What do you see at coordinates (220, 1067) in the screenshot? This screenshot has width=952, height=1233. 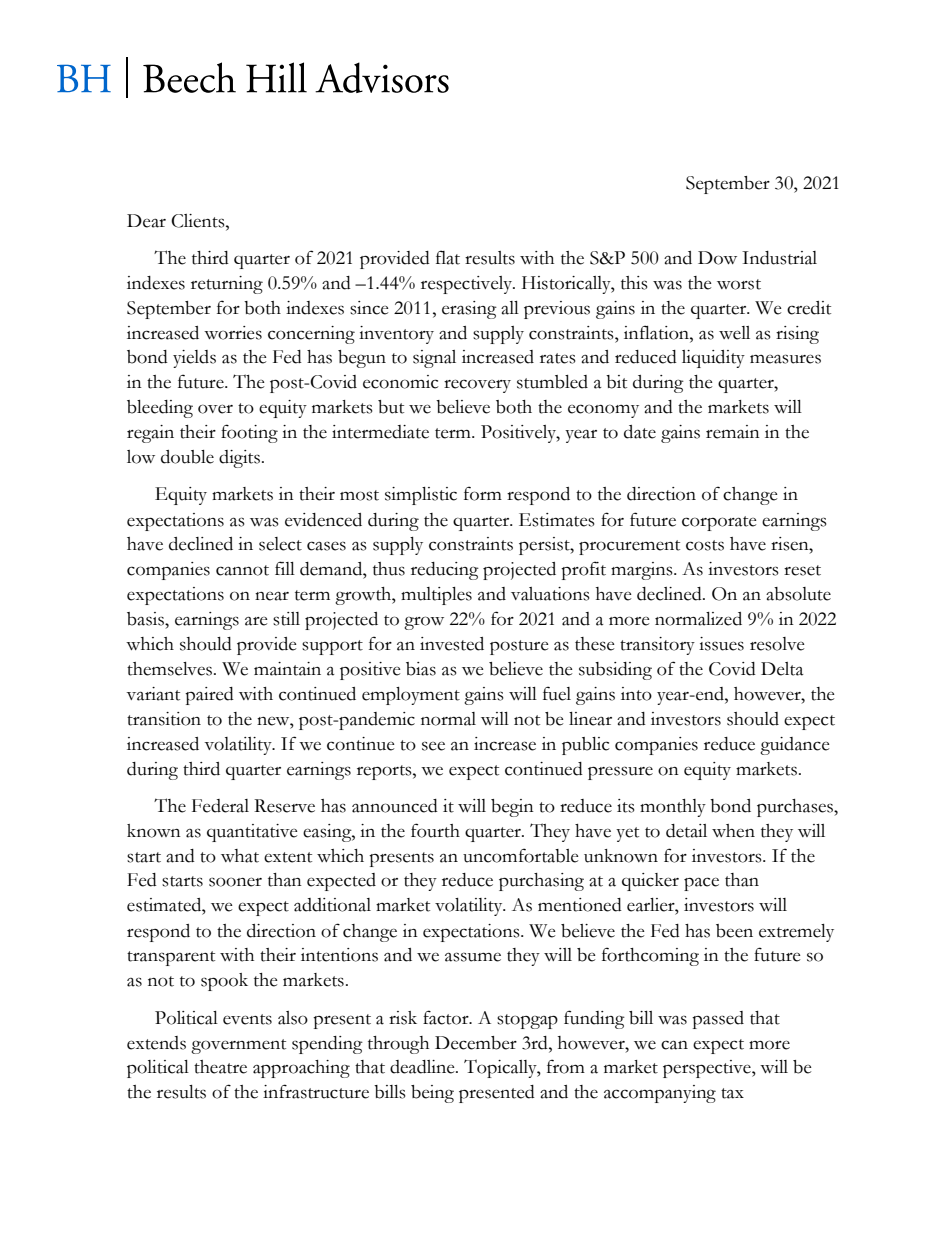 I see `theatre` at bounding box center [220, 1067].
